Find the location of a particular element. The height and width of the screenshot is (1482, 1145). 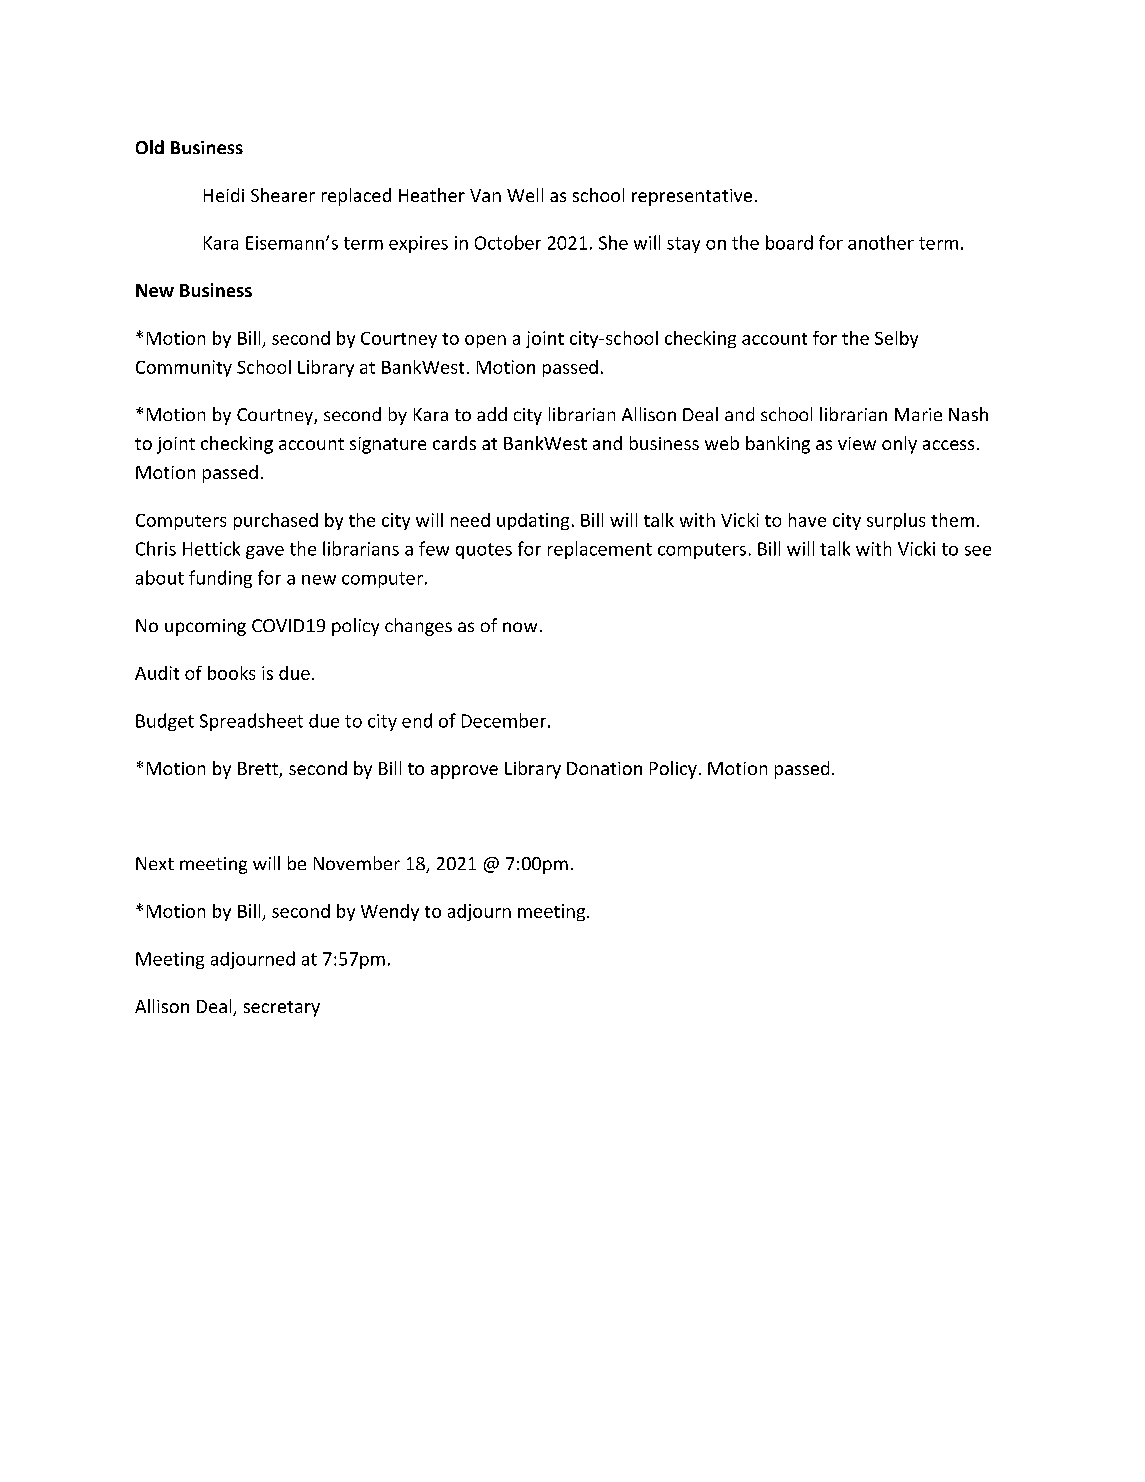

Donation is located at coordinates (604, 768).
